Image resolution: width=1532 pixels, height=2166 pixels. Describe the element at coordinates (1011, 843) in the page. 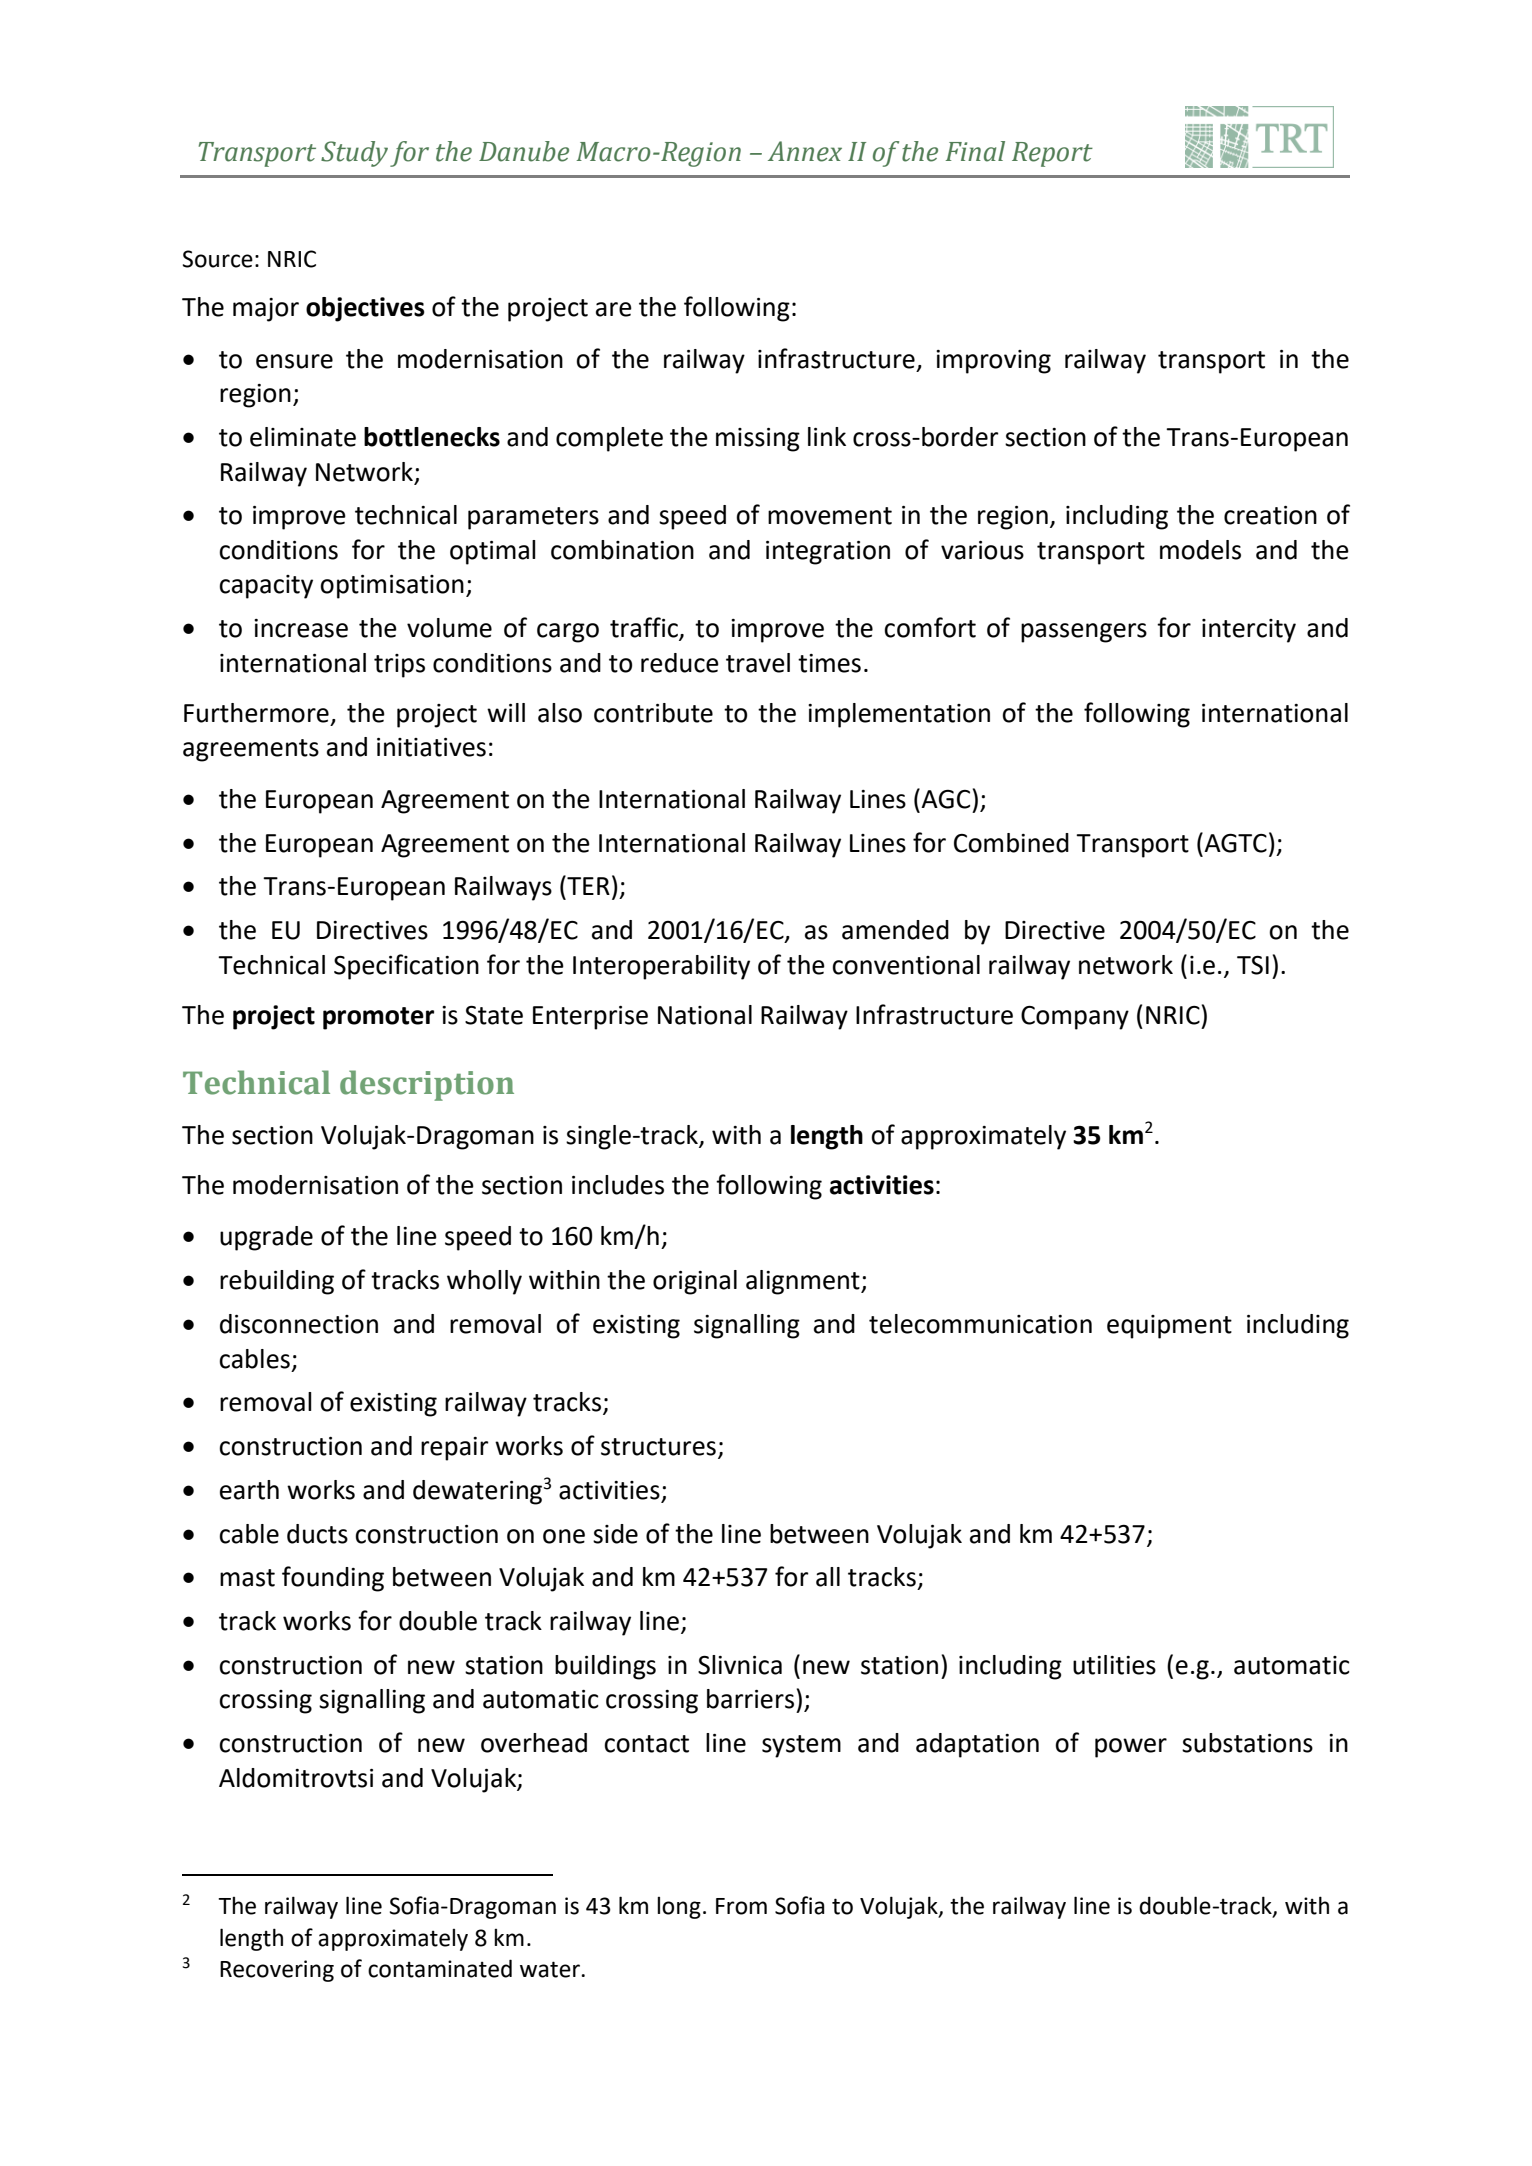

I see `Combined` at that location.
